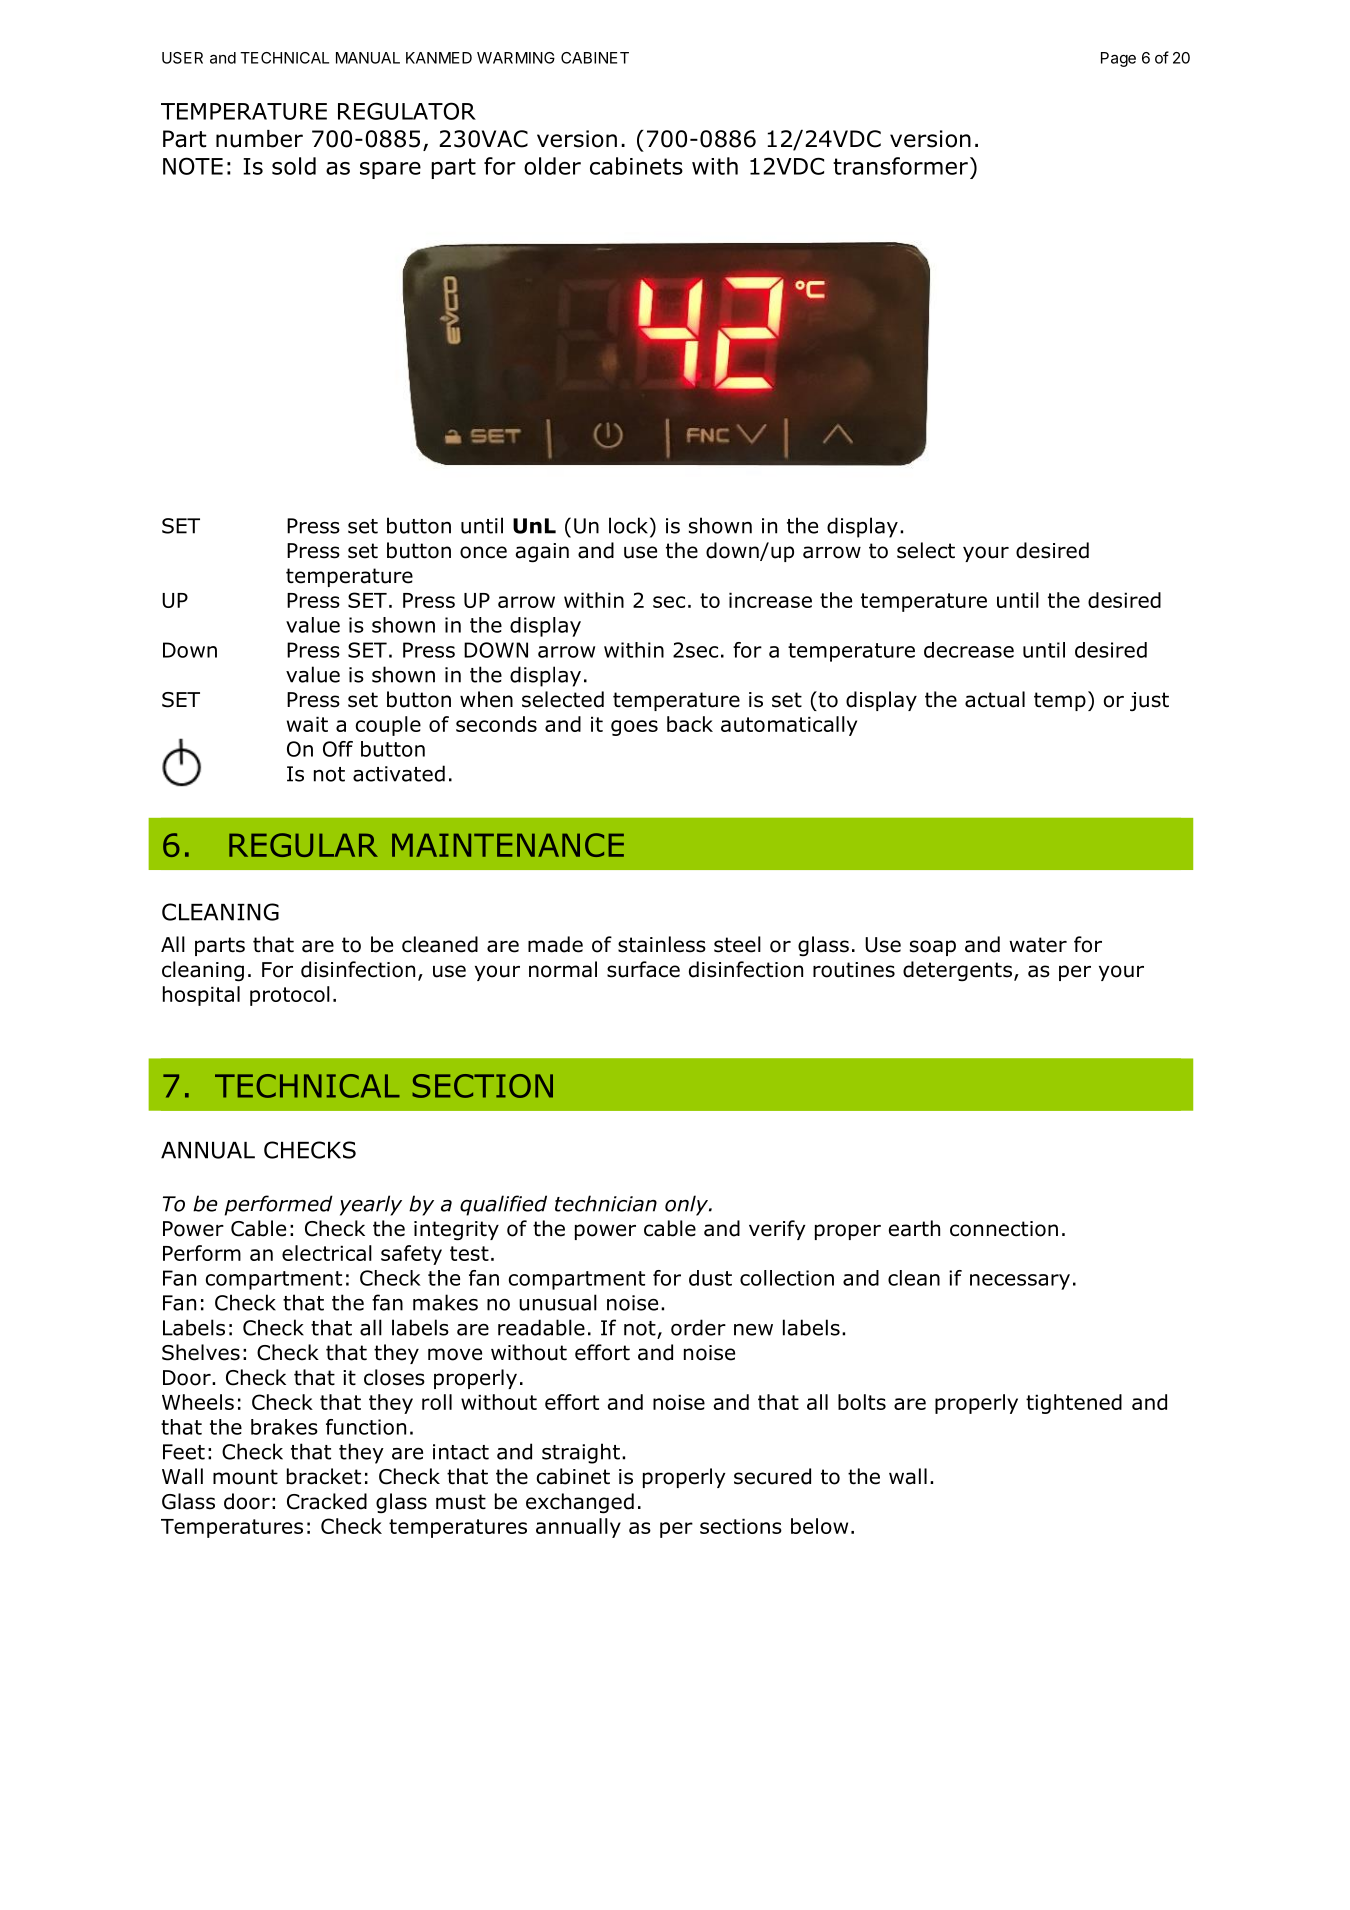  I want to click on decrease, so click(969, 650).
